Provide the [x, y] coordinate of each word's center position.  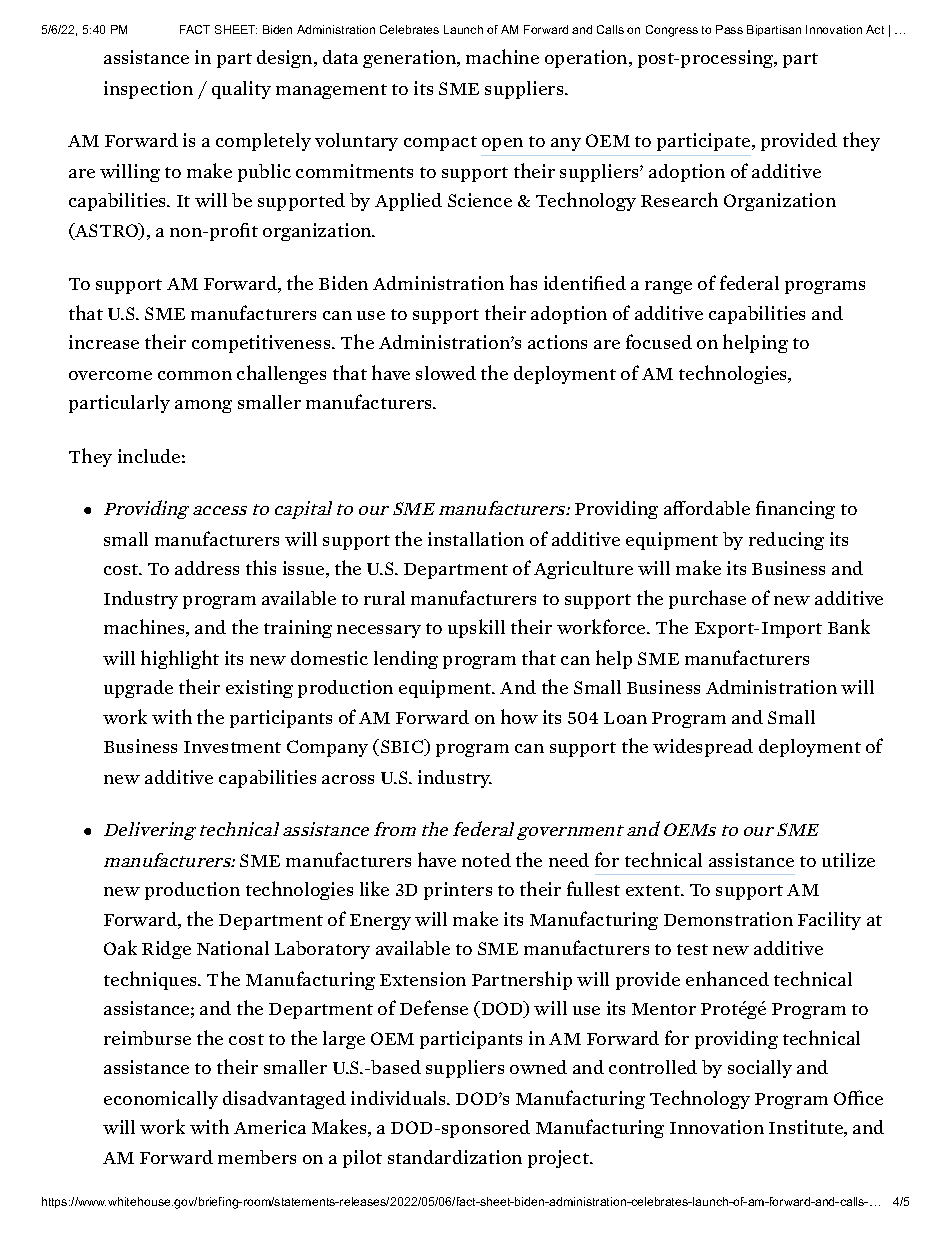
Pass [729, 29]
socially [760, 1069]
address [207, 568]
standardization [455, 1157]
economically [161, 1100]
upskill [476, 628]
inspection [148, 90]
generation [411, 59]
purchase [707, 599]
